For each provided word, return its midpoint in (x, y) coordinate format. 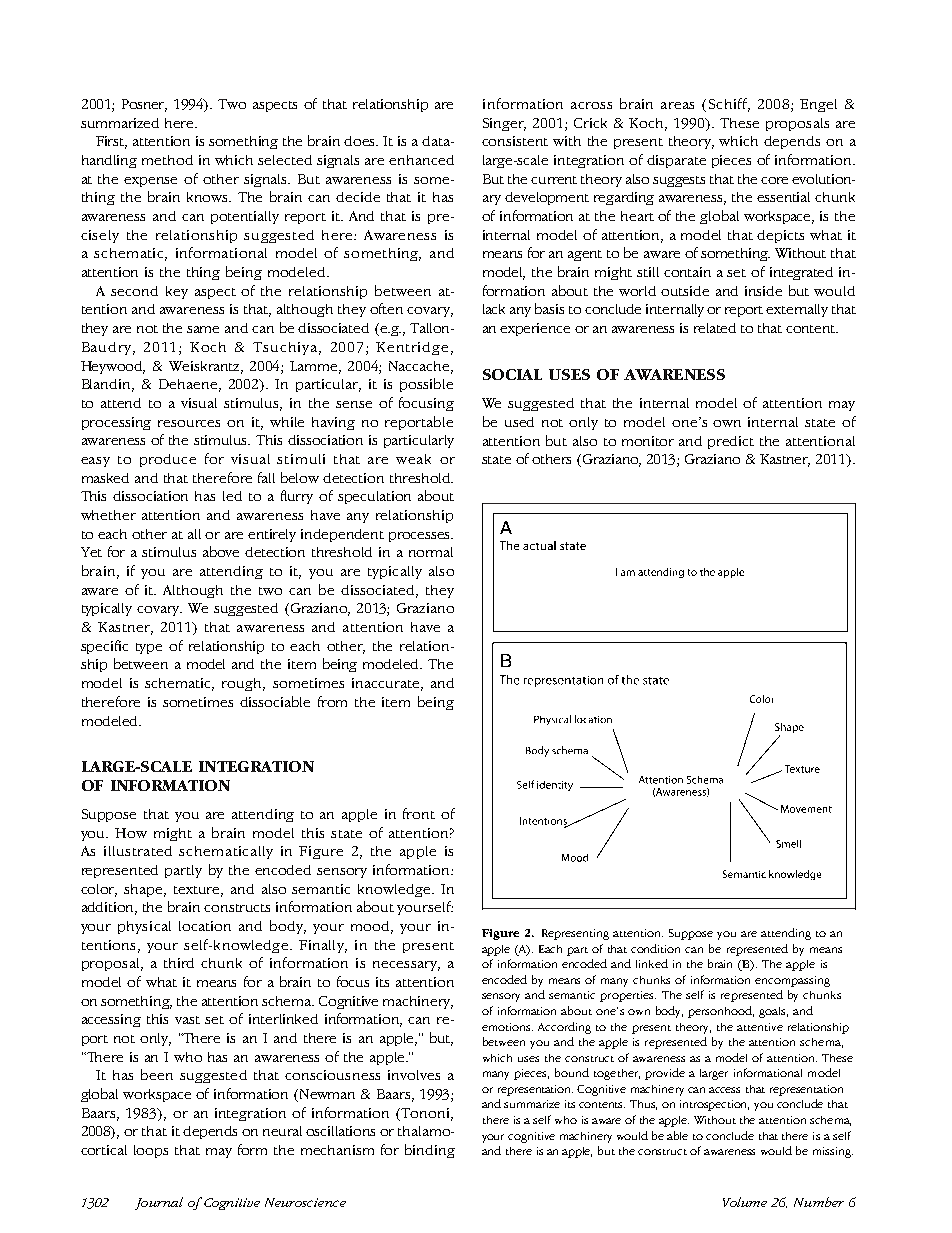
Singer (504, 124)
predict (731, 442)
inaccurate (385, 683)
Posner (144, 105)
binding (430, 1151)
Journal (159, 1203)
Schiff (729, 105)
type (149, 648)
